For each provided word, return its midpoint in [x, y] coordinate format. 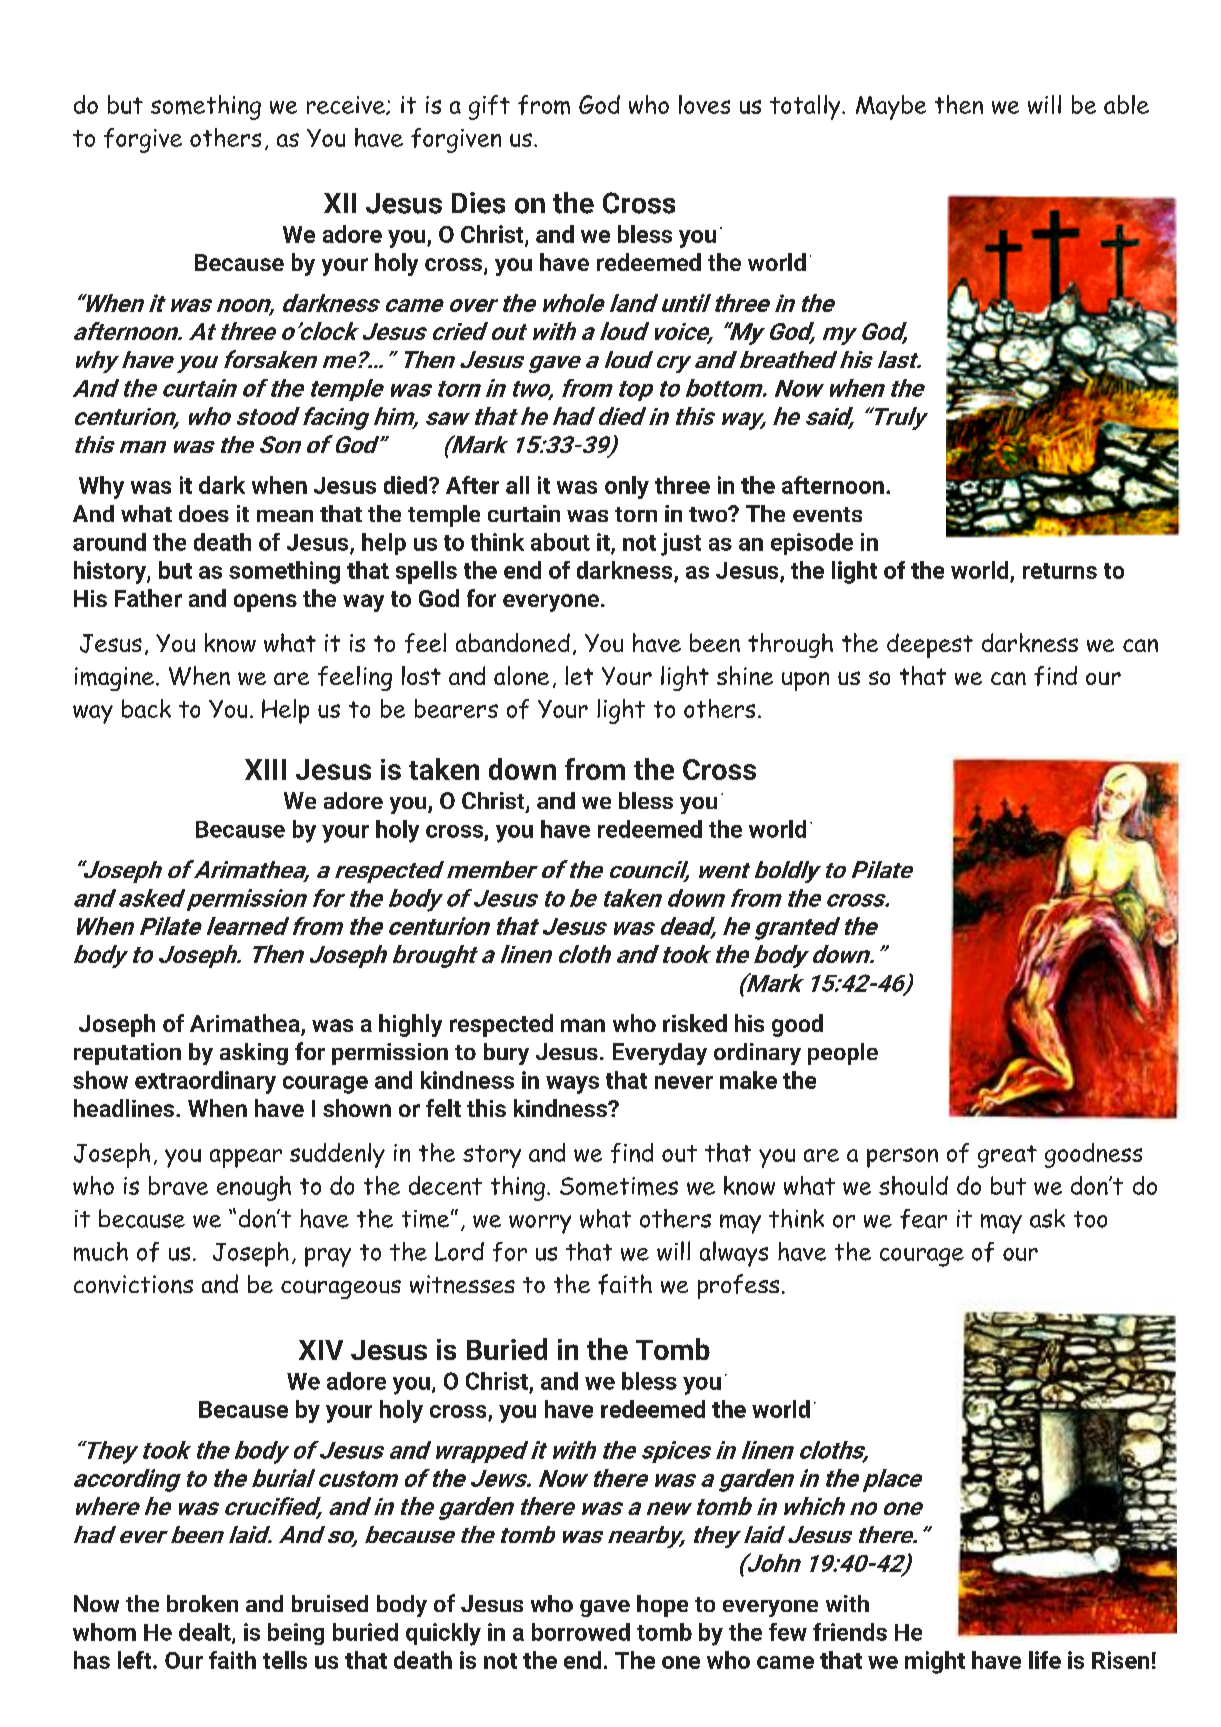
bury [506, 1054]
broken [202, 1603]
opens [265, 603]
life [1045, 1660]
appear [246, 1158]
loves [704, 104]
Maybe [891, 107]
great [1007, 1156]
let [579, 675]
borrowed [581, 1632]
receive [347, 105]
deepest [930, 645]
